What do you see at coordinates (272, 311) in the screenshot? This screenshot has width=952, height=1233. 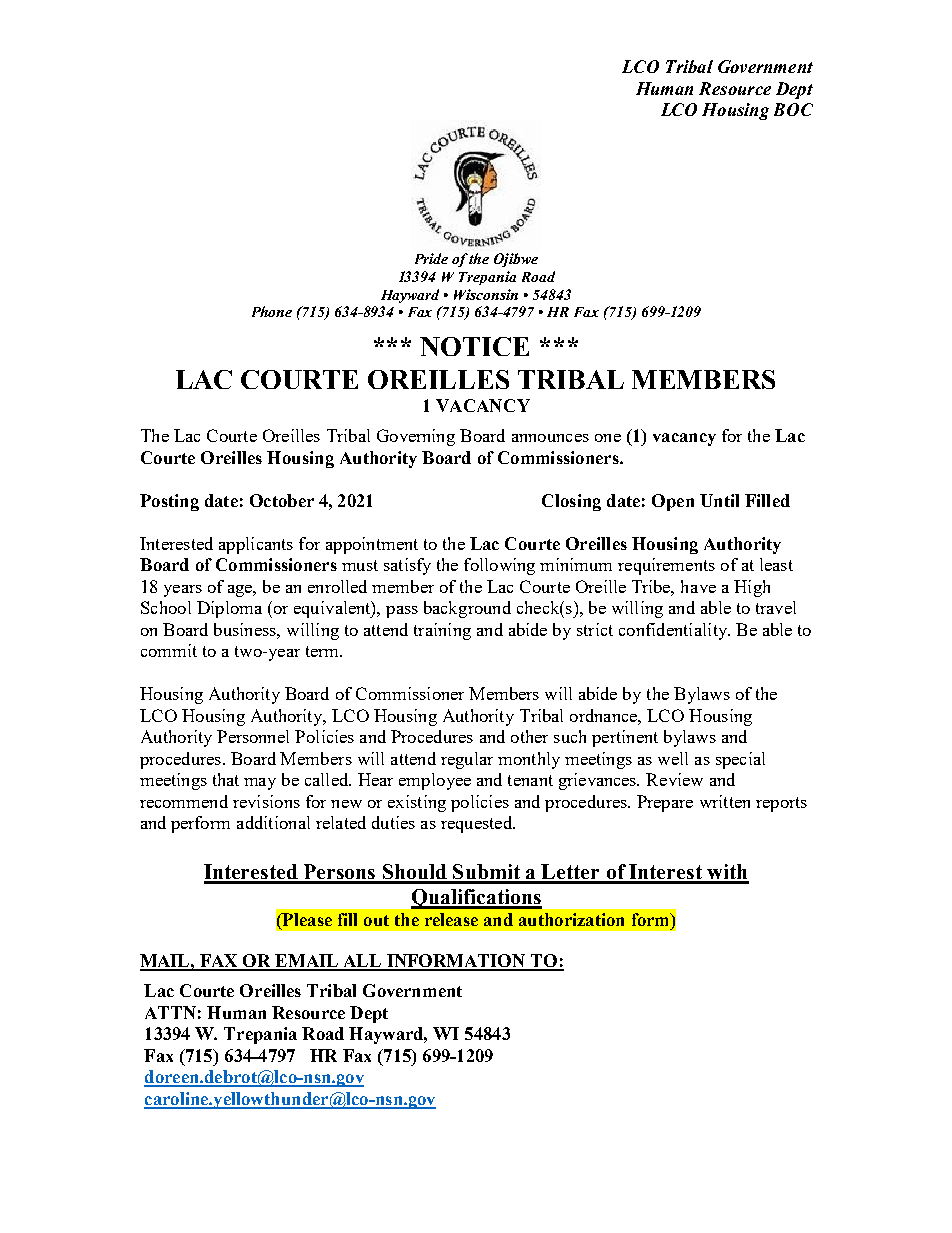 I see `Phone` at bounding box center [272, 311].
